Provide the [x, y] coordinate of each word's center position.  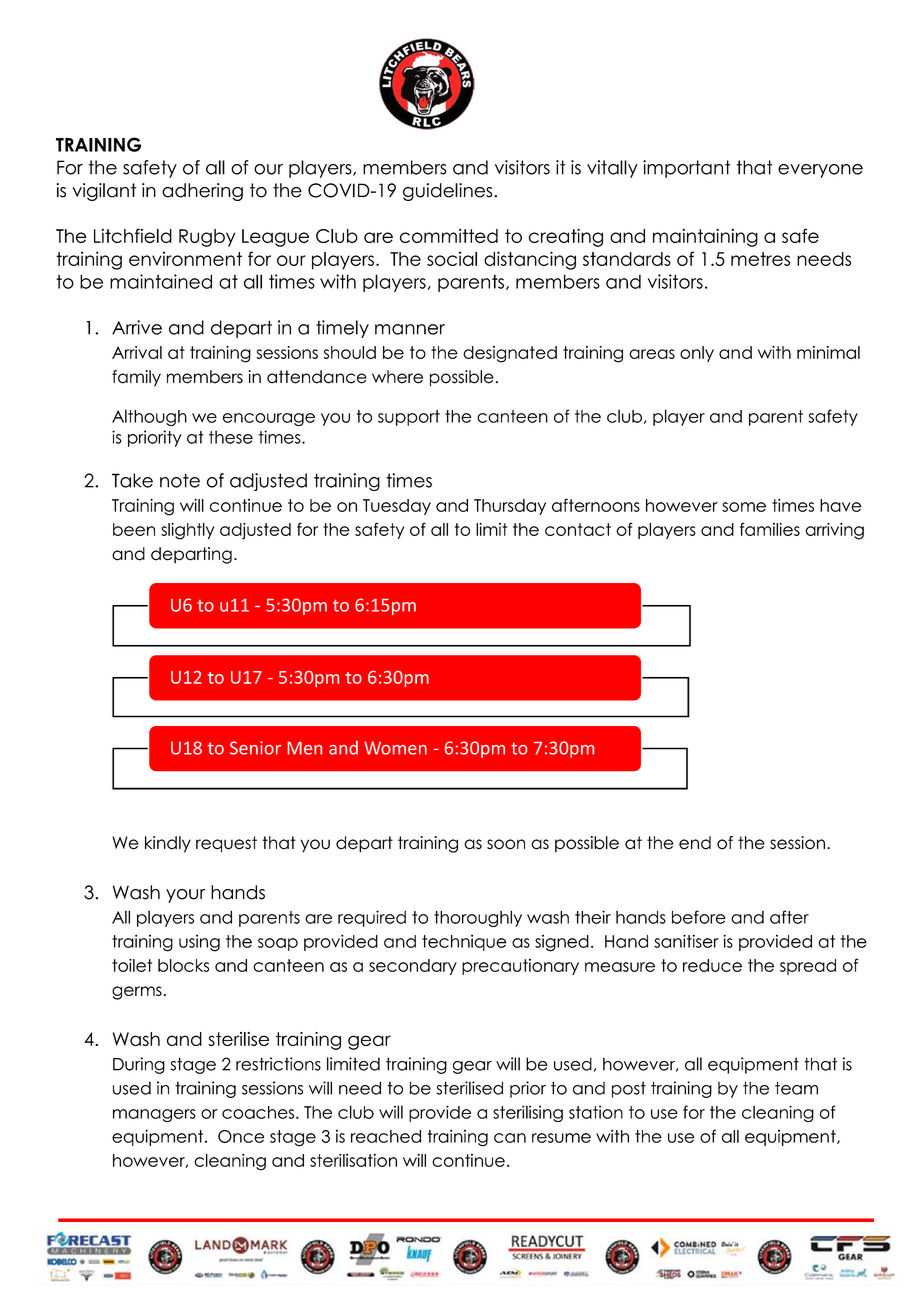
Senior [255, 748]
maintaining [705, 237]
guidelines [449, 192]
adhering [202, 192]
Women [395, 748]
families [770, 529]
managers [154, 1115]
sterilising [528, 1113]
